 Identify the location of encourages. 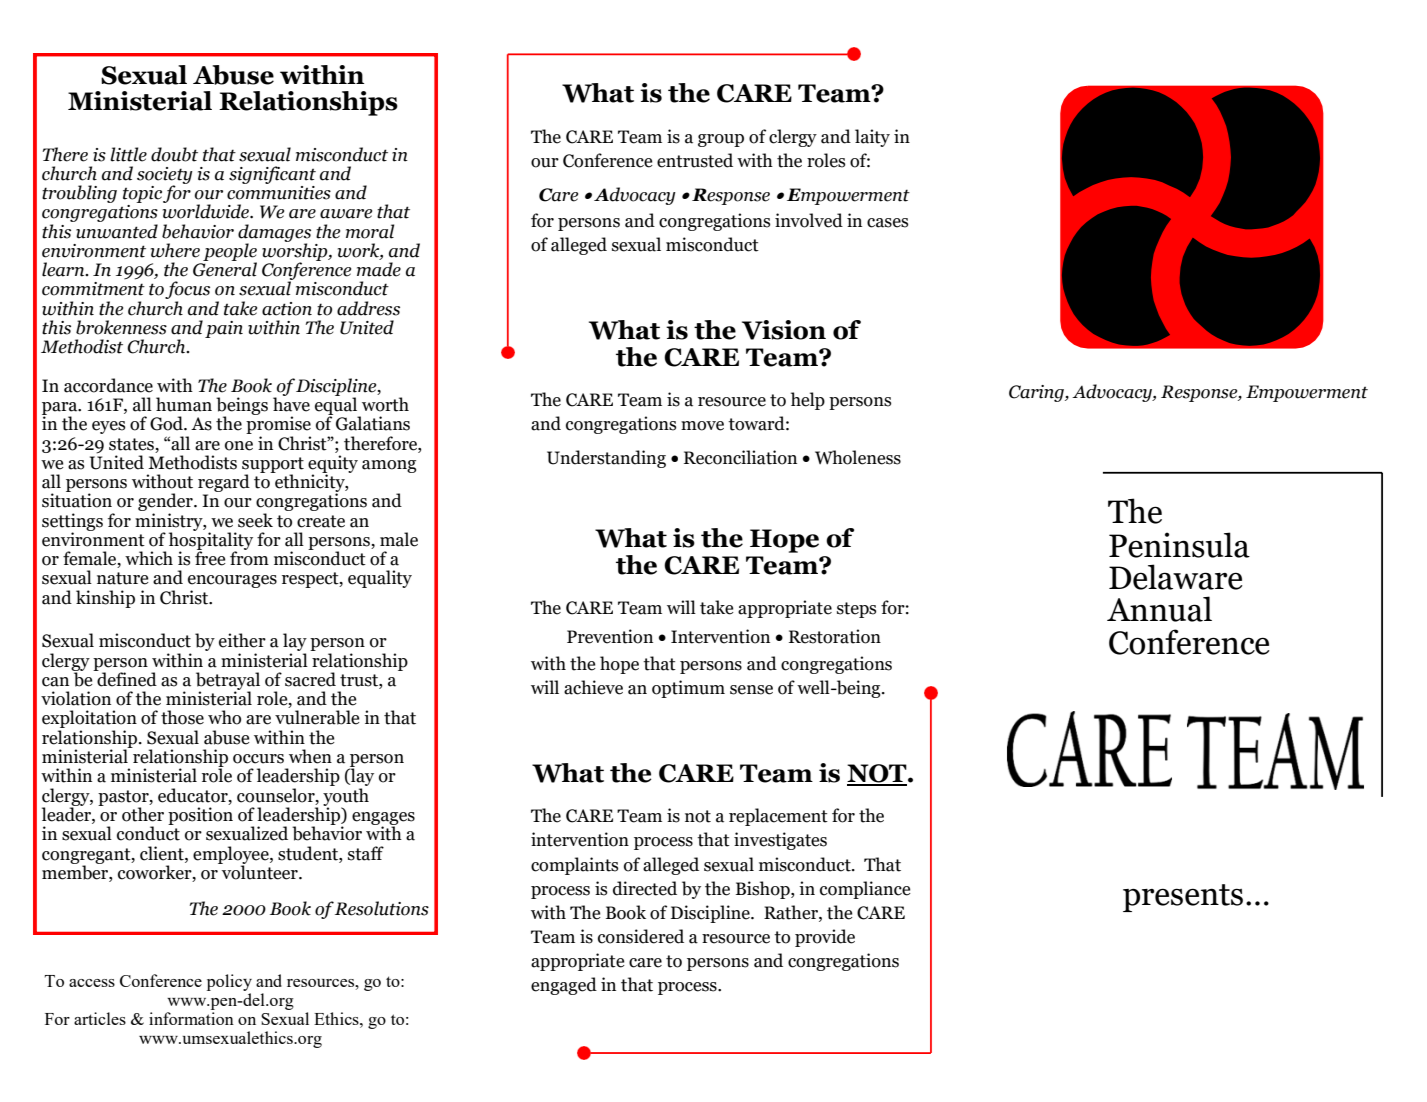
(232, 583).
